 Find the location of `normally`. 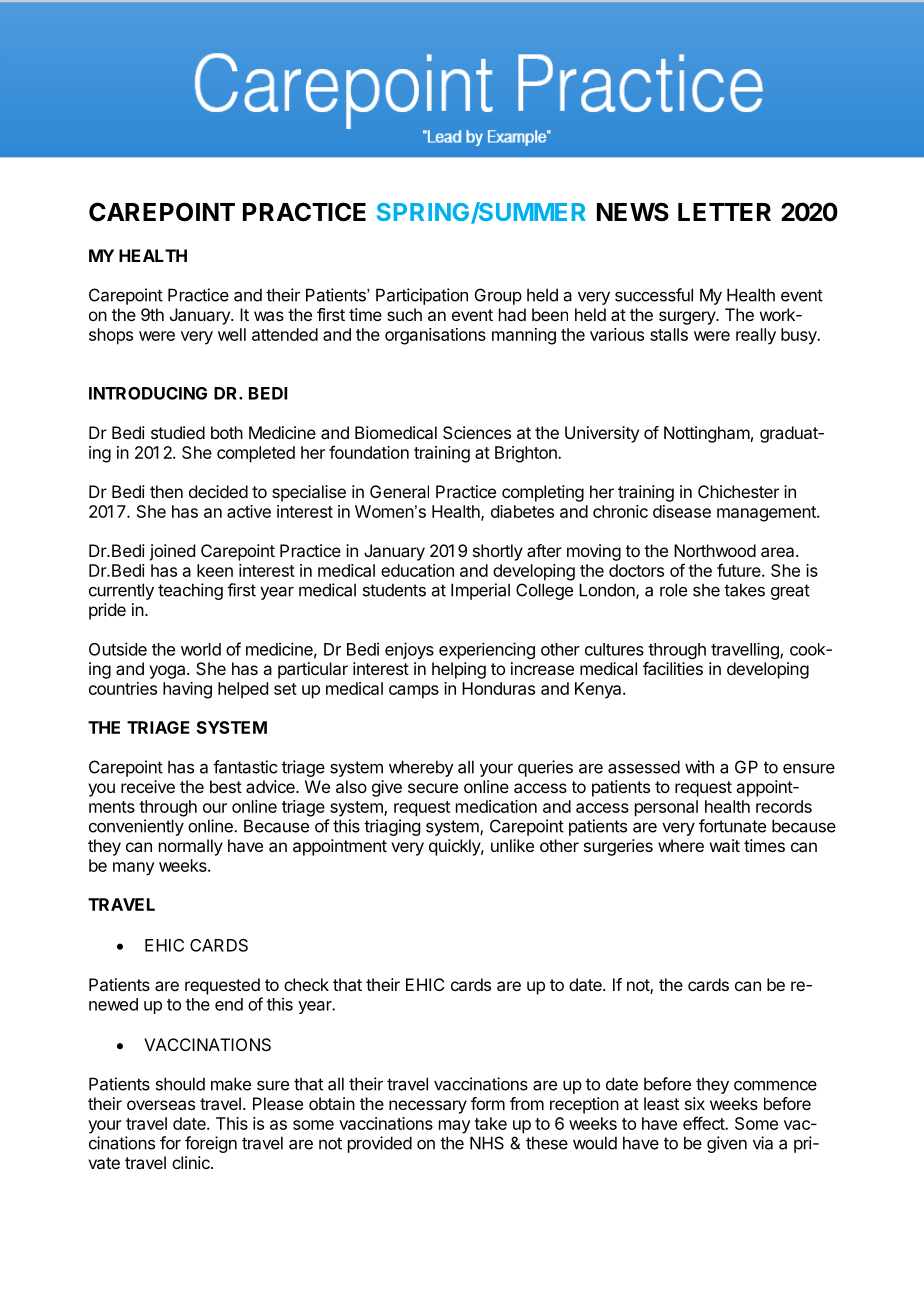

normally is located at coordinates (191, 847).
